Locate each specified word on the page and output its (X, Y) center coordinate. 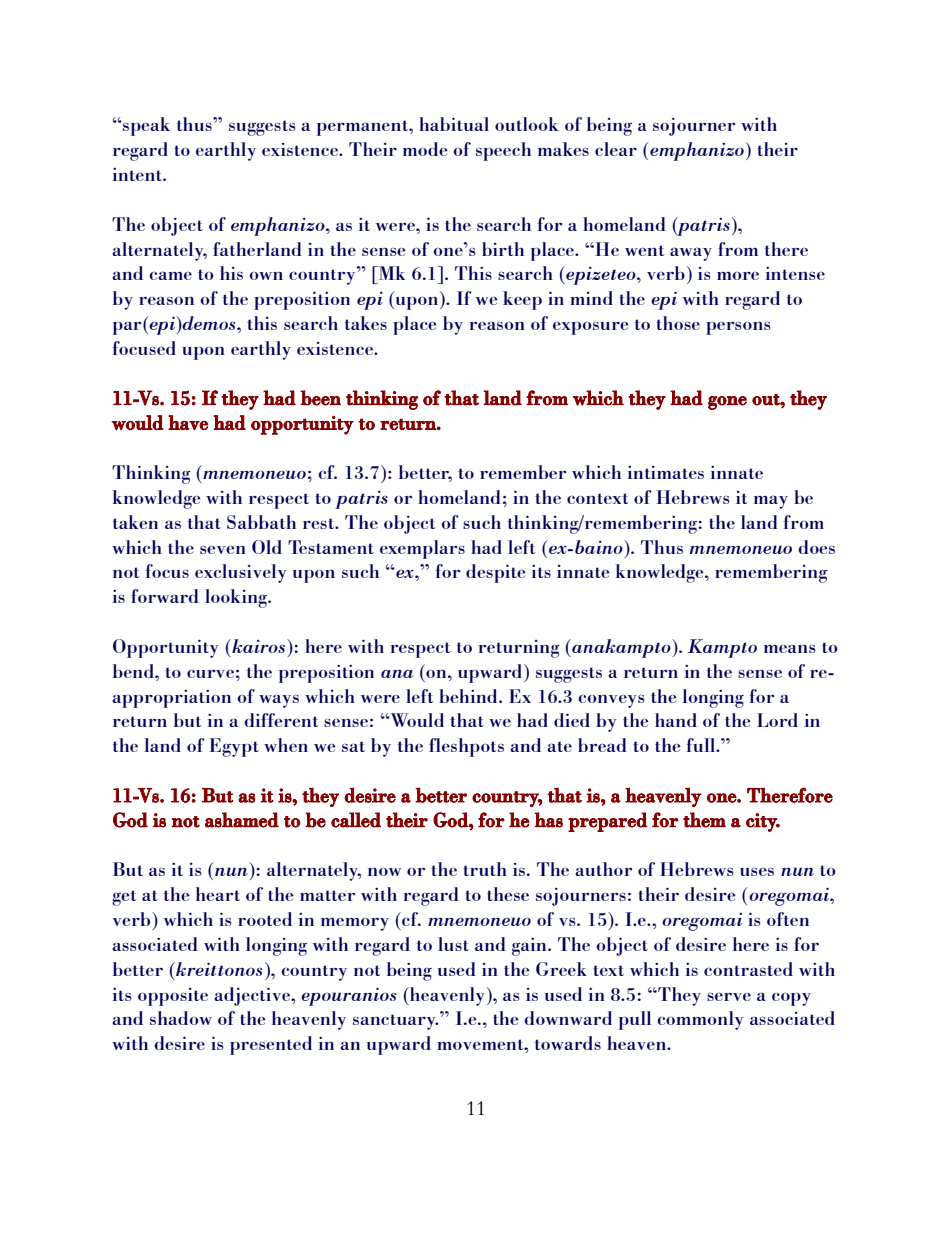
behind (469, 696)
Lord (777, 720)
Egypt (234, 747)
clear (616, 149)
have (188, 422)
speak (145, 126)
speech (503, 151)
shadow (181, 1018)
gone (727, 403)
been (320, 398)
